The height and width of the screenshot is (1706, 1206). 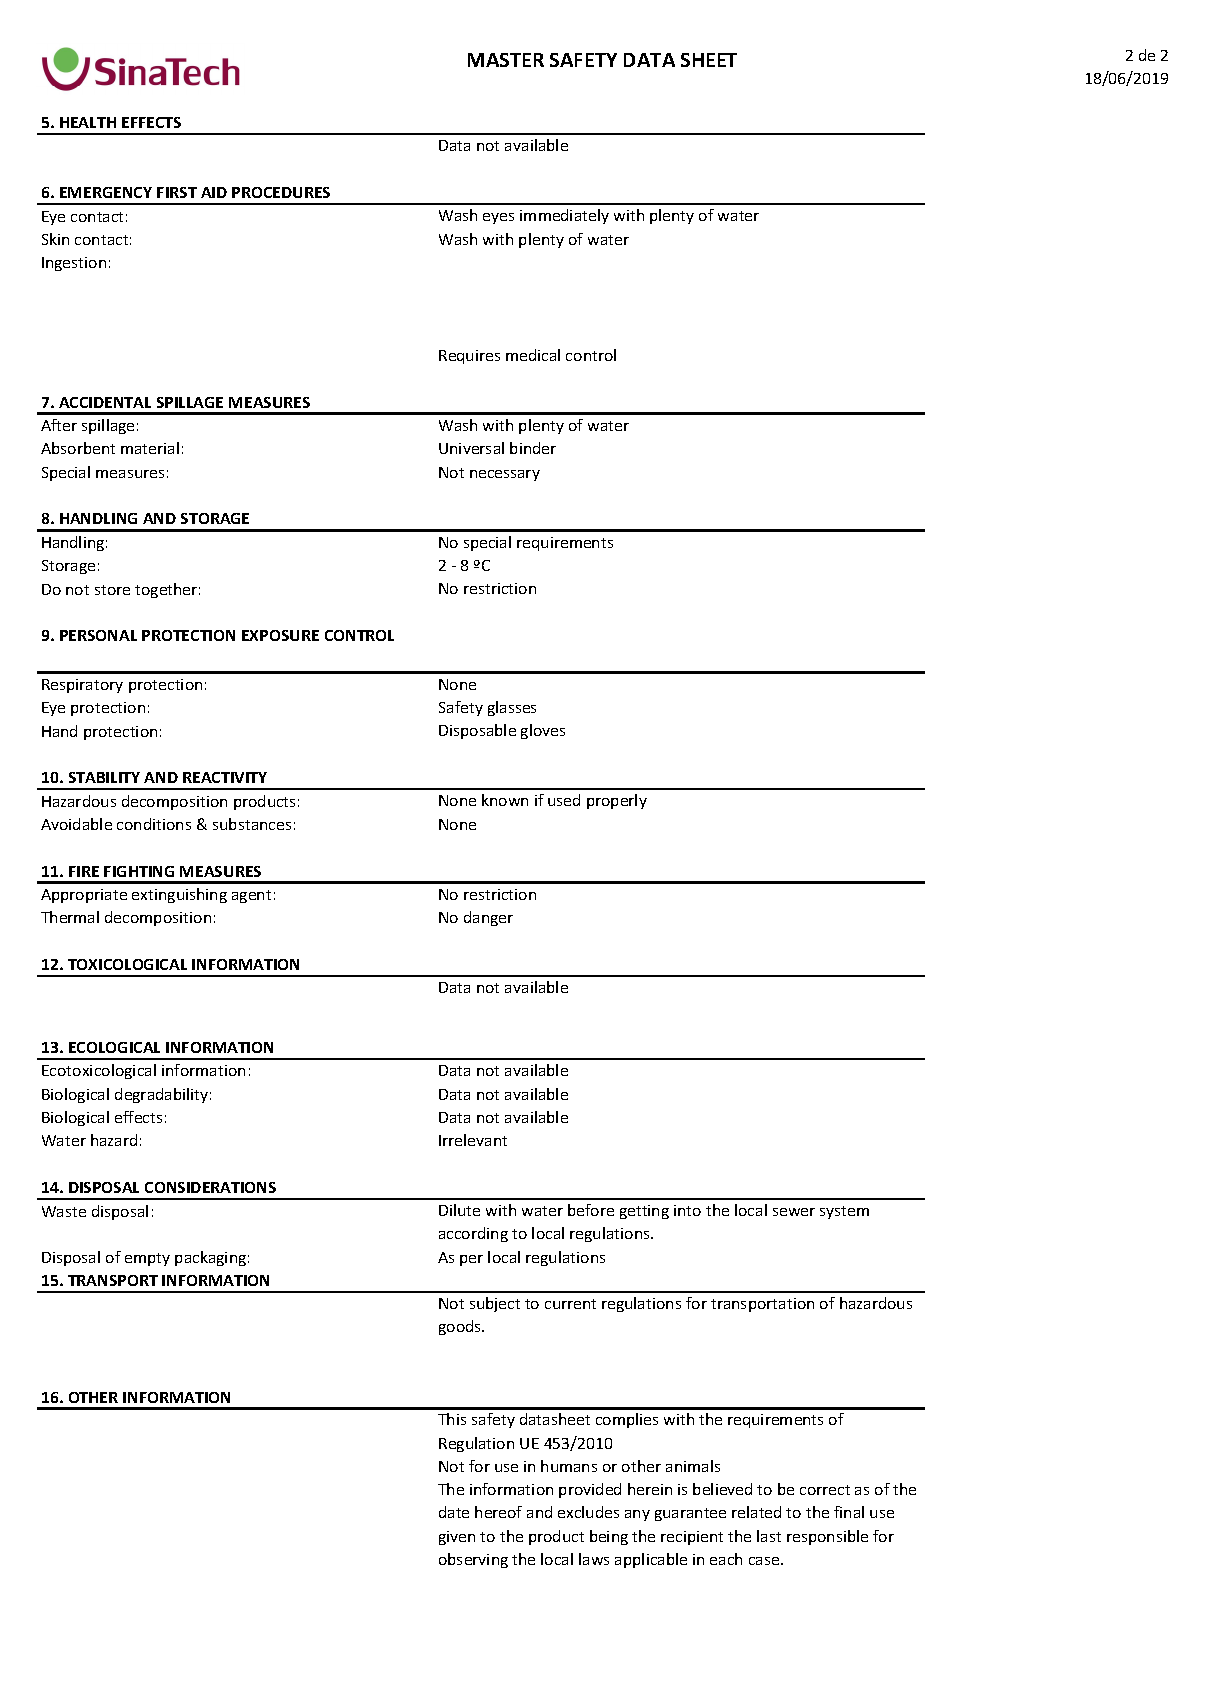 I want to click on medical, so click(x=533, y=355).
